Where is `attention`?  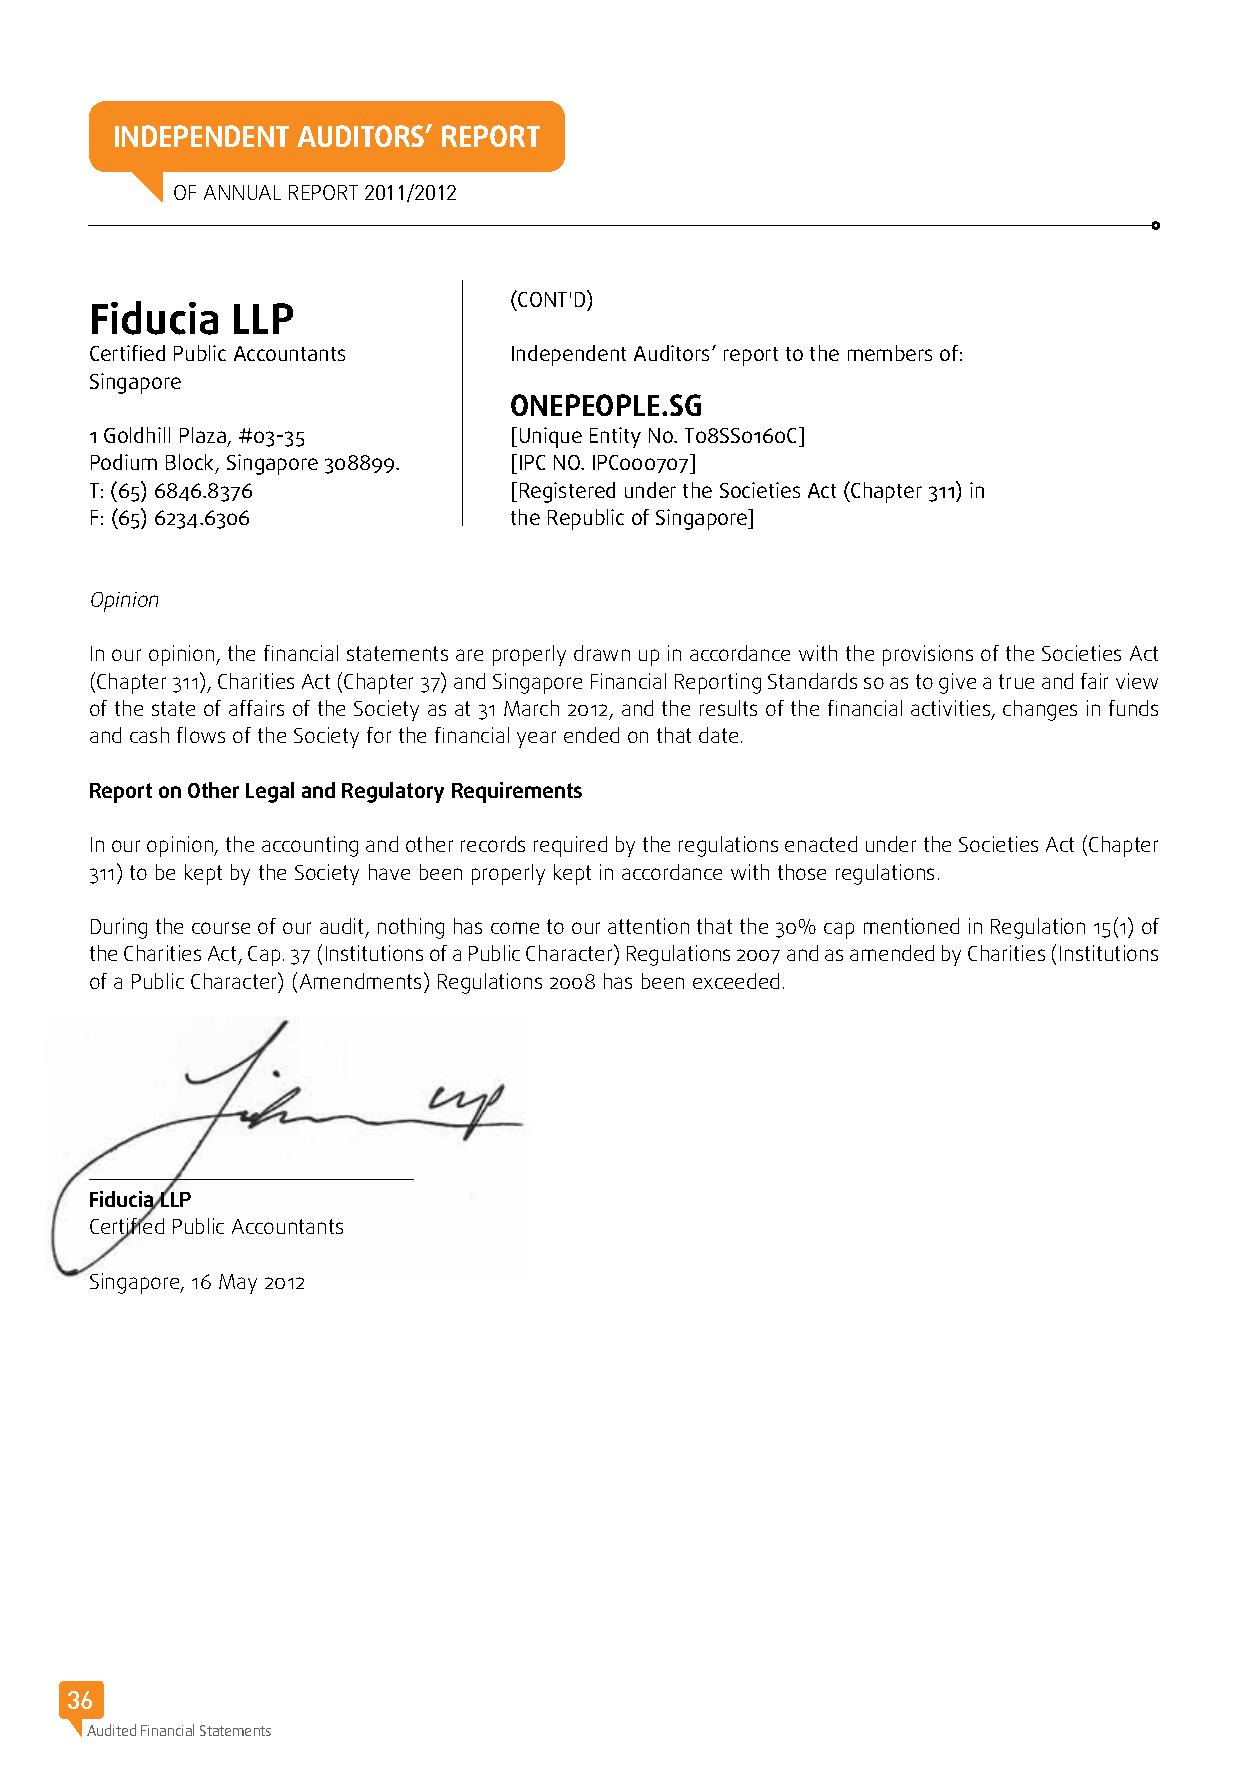
attention is located at coordinates (648, 926).
